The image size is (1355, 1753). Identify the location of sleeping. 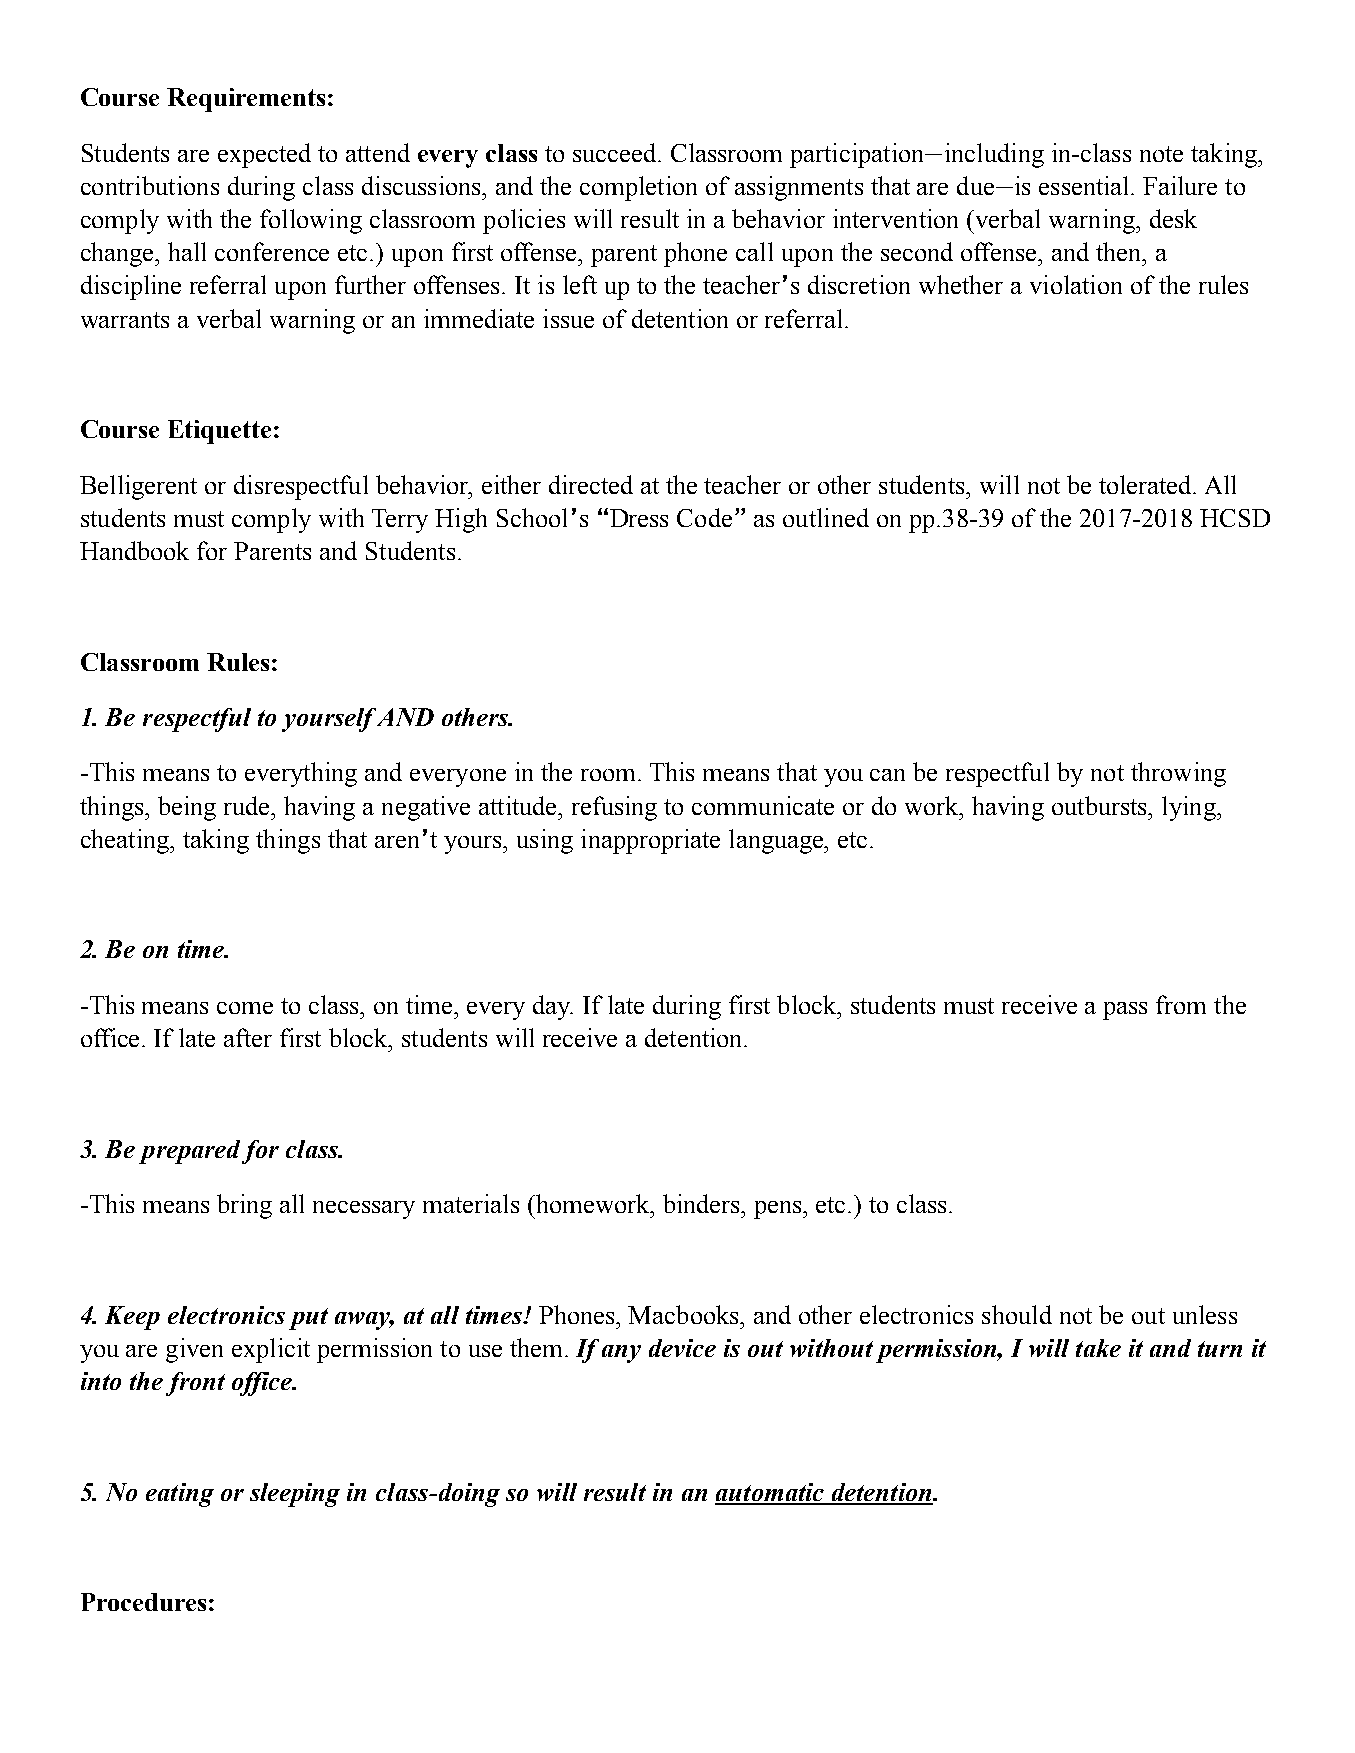
(295, 1495).
